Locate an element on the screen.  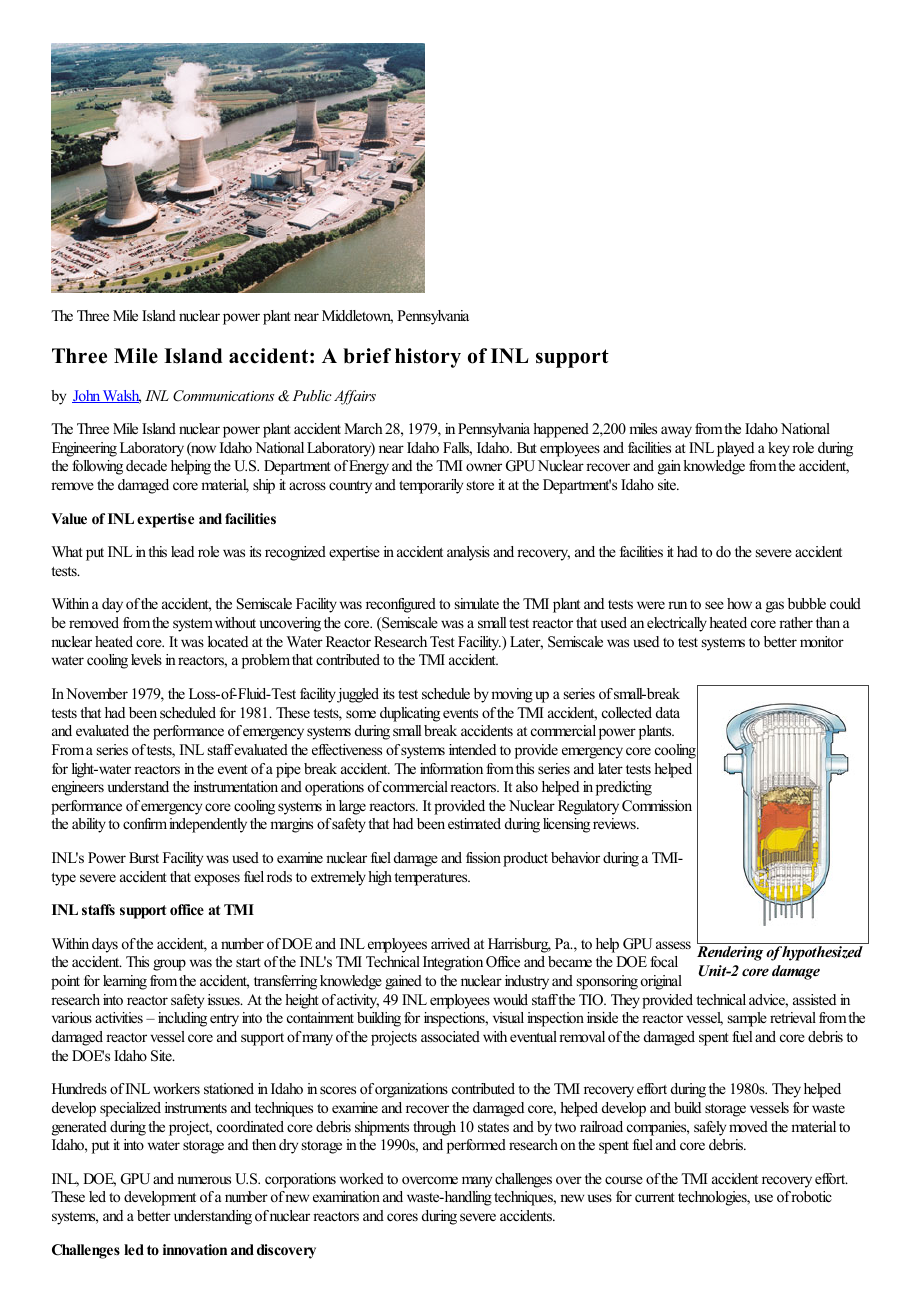
played is located at coordinates (735, 449).
